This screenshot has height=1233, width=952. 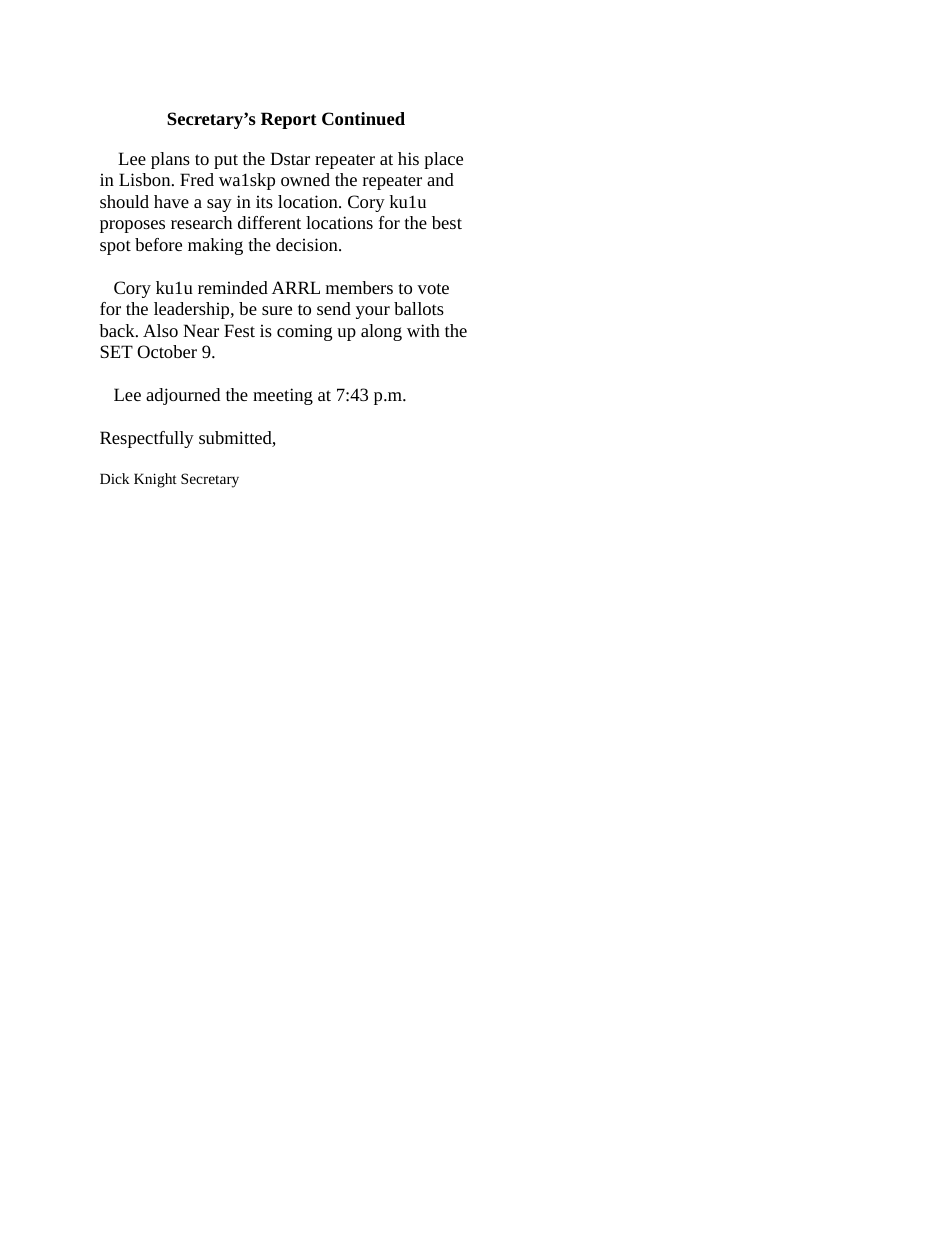 I want to click on meeting, so click(x=283, y=396).
